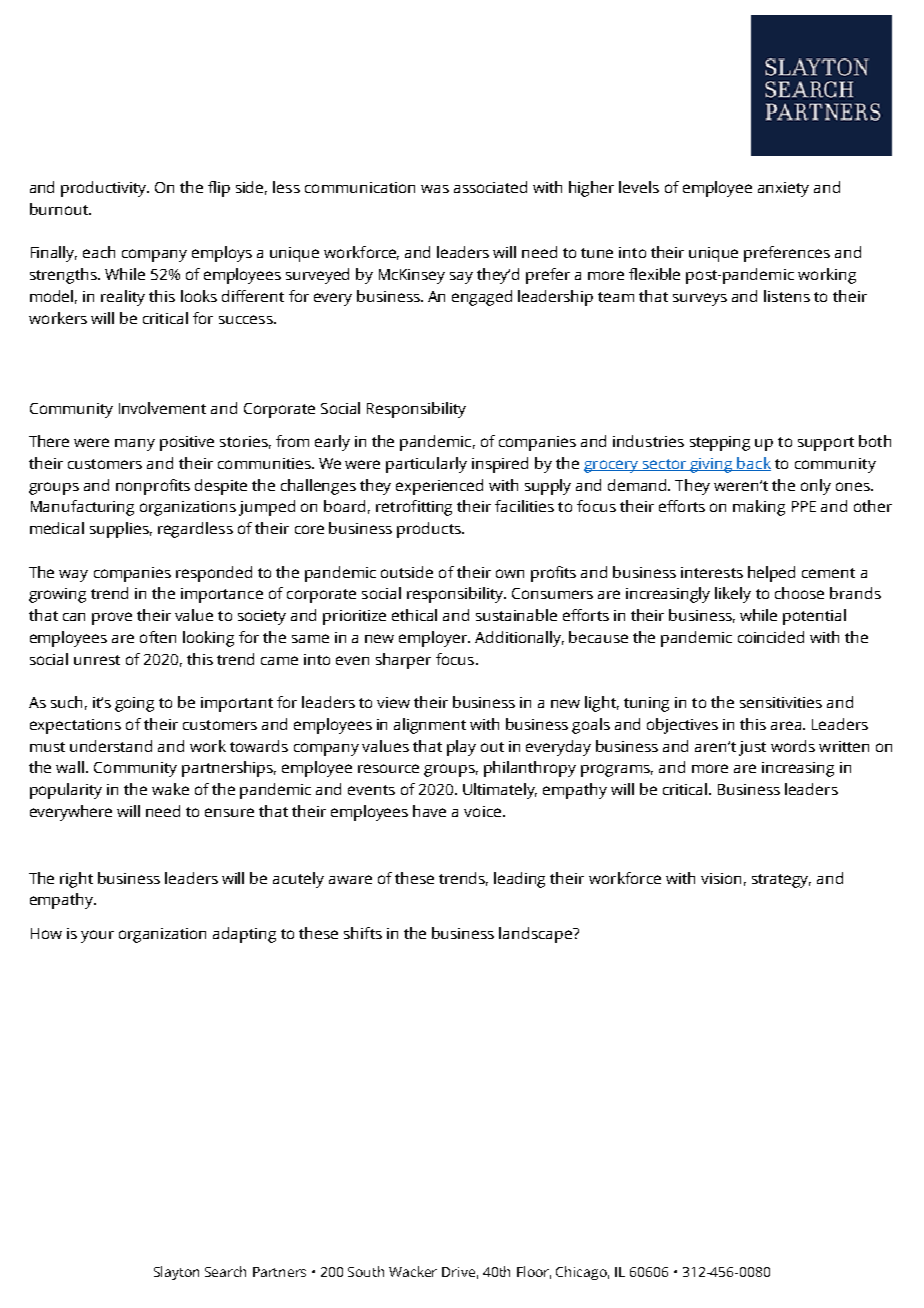 The image size is (924, 1308). Describe the element at coordinates (225, 1271) in the page. I see `Search` at that location.
